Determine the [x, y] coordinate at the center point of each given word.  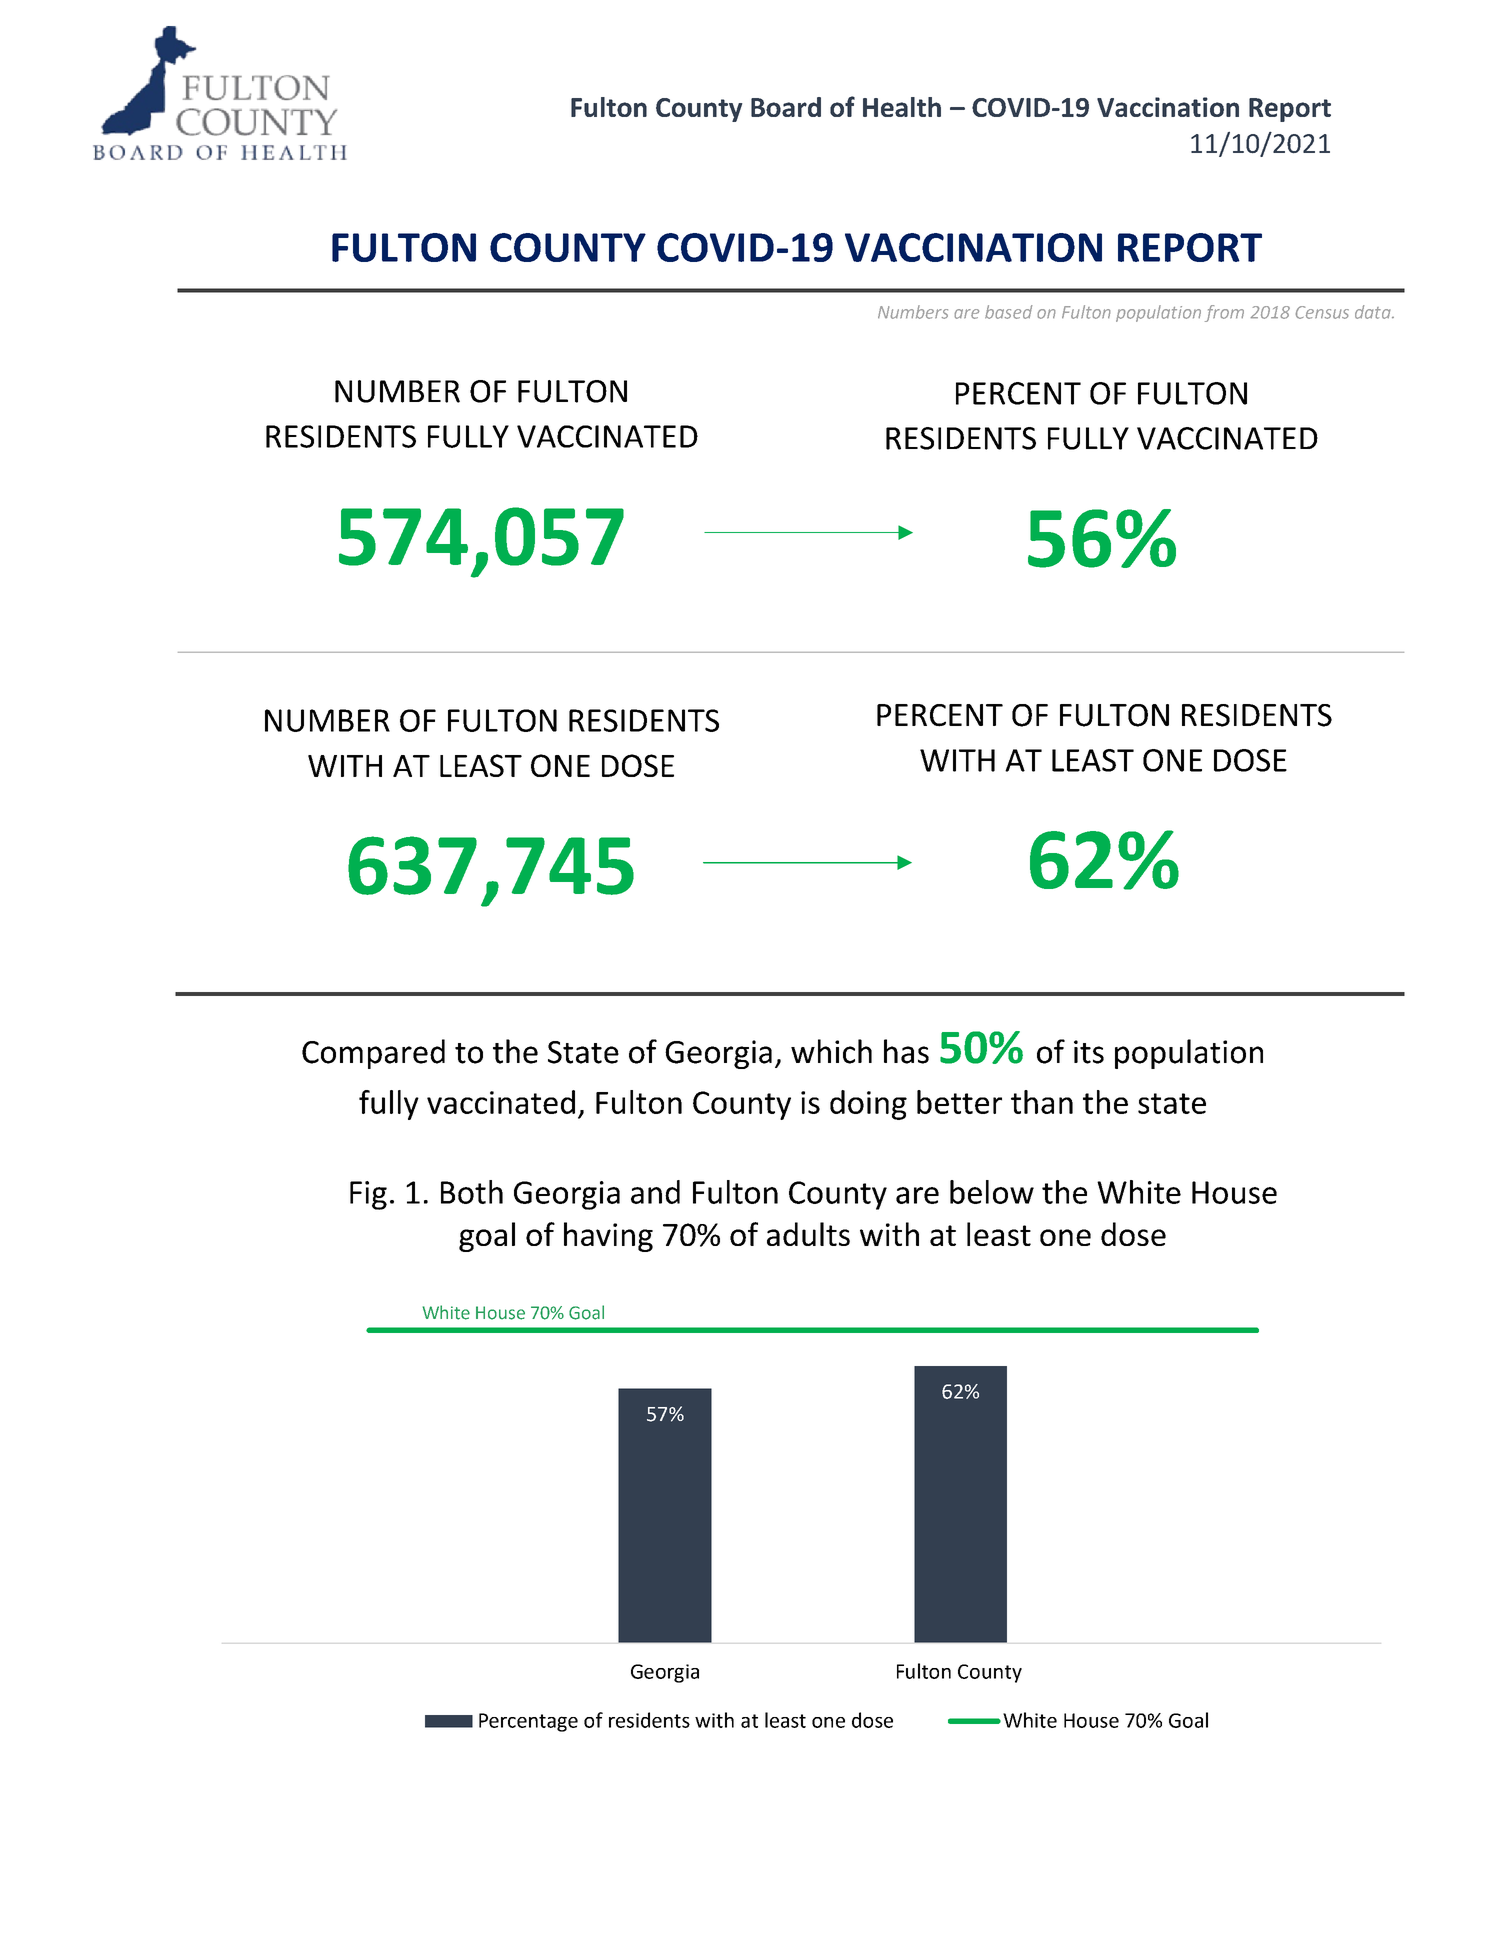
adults [808, 1234]
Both [472, 1192]
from [1224, 313]
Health [902, 107]
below [992, 1192]
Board [786, 107]
